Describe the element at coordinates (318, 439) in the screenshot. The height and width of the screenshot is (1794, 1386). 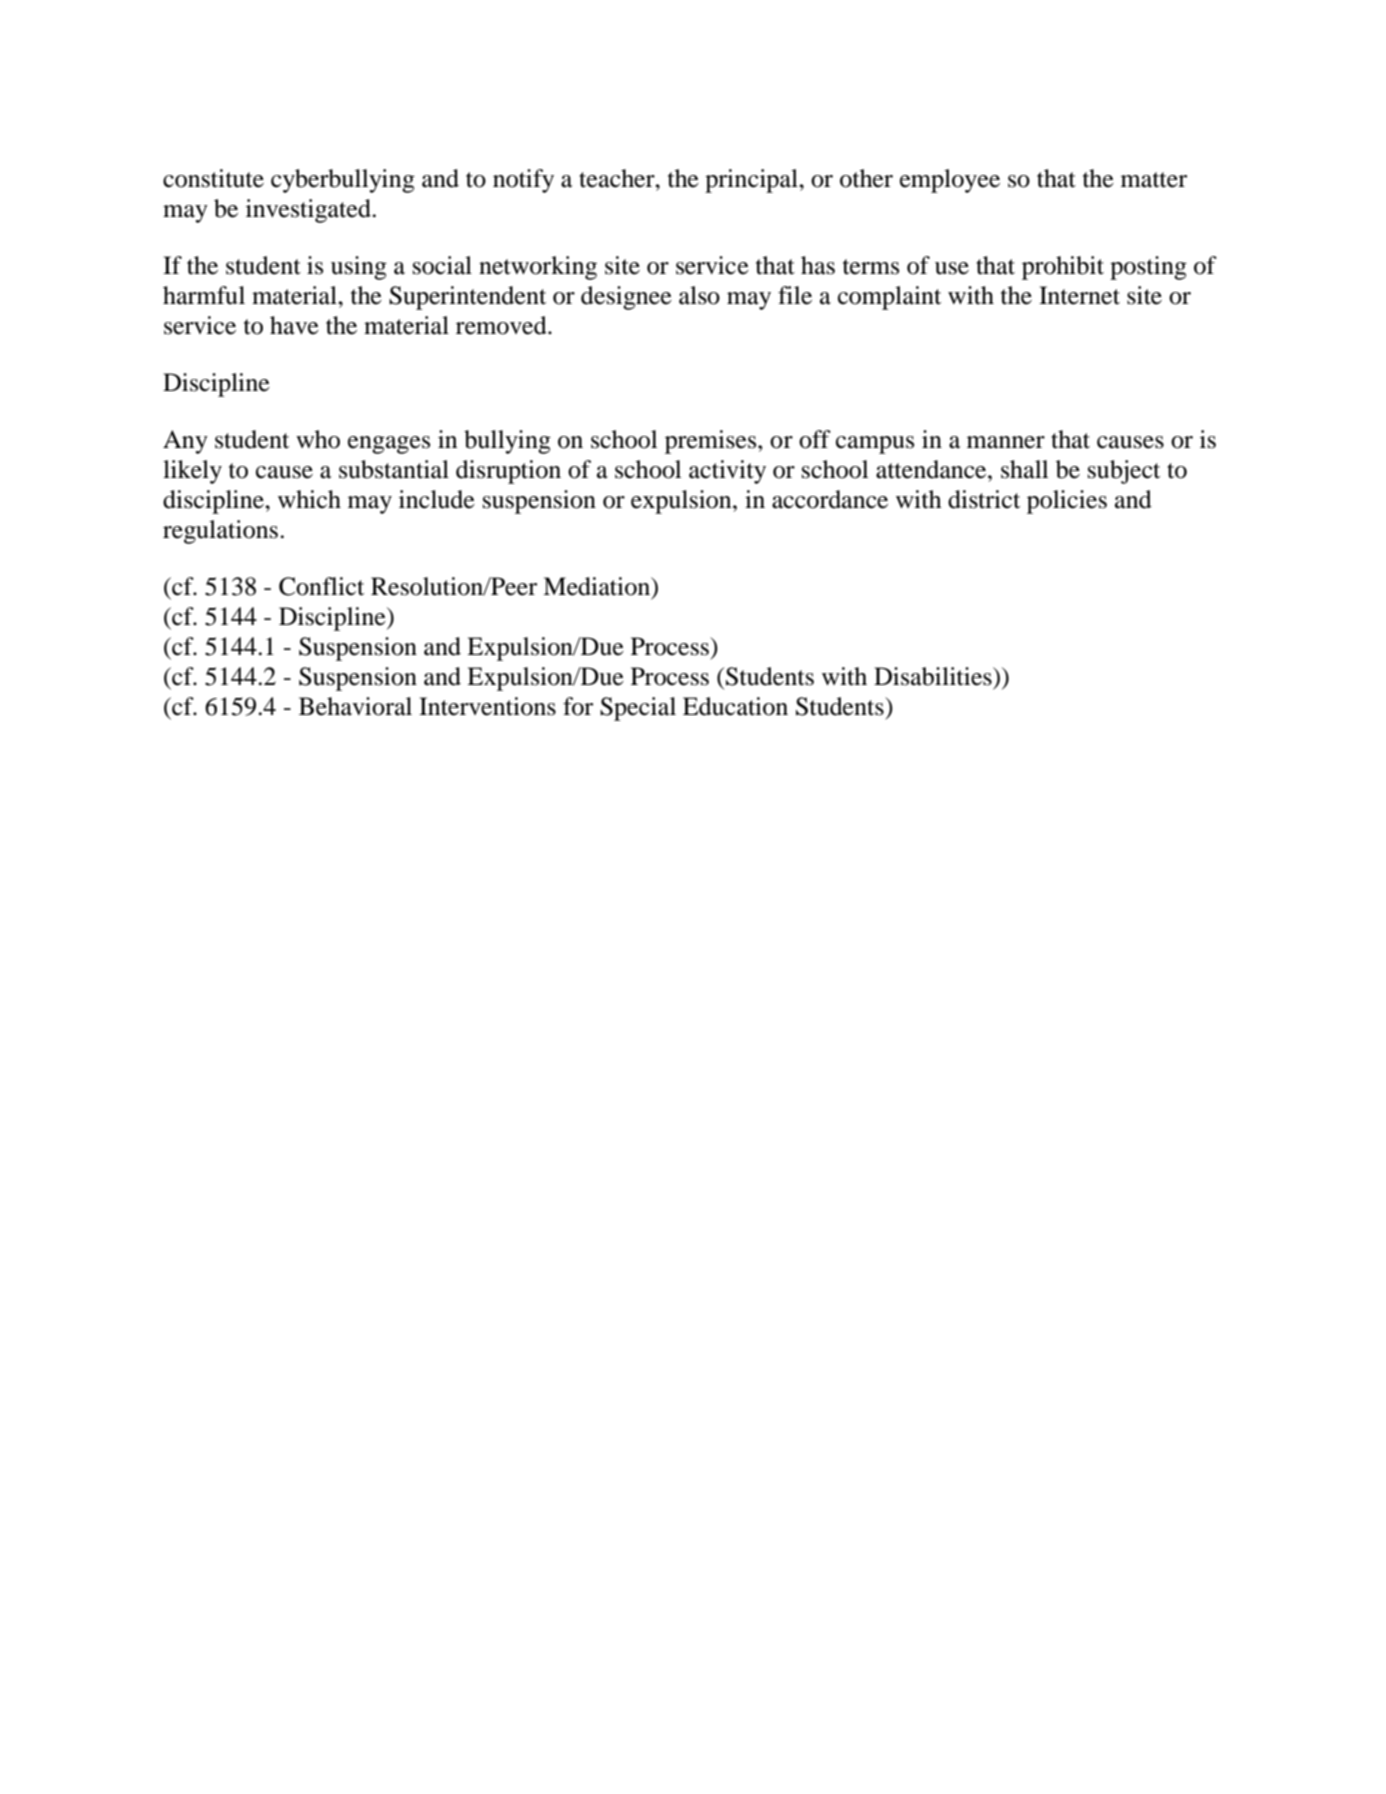
I see `who` at that location.
